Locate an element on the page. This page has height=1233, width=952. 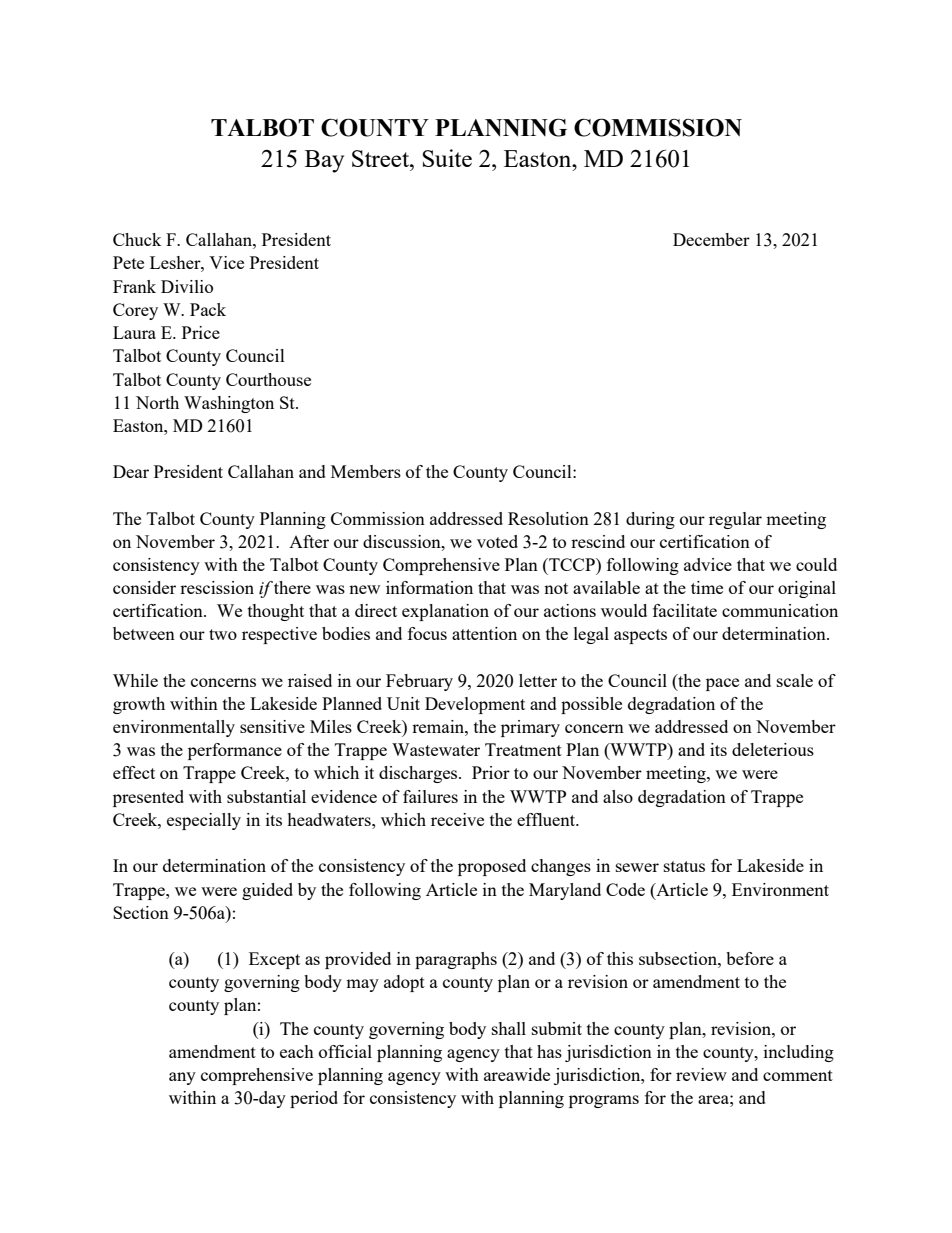
proposed is located at coordinates (492, 867).
